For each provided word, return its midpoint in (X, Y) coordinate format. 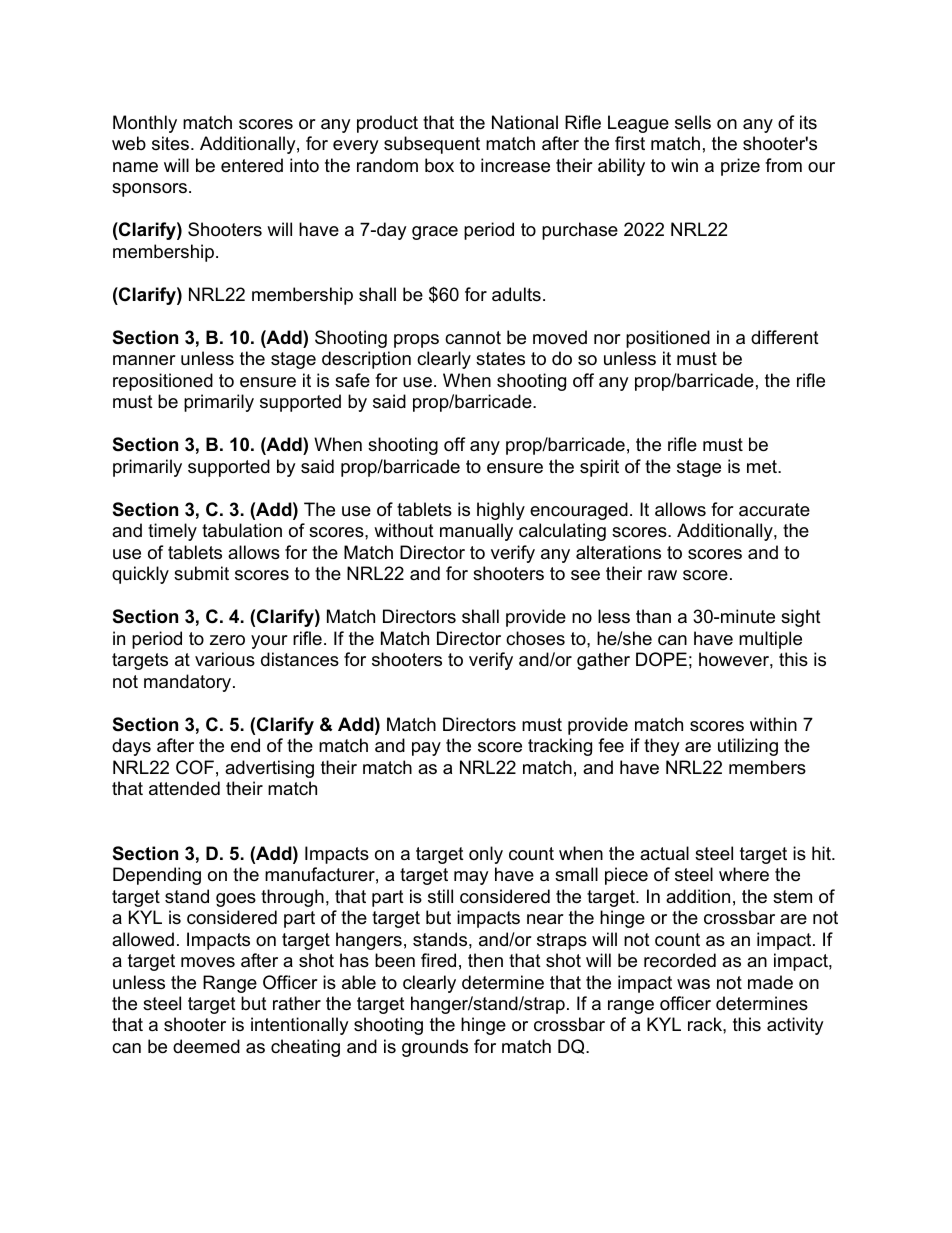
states (500, 359)
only (486, 855)
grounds (435, 1048)
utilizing (748, 747)
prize (740, 167)
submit (201, 573)
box (439, 165)
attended (184, 788)
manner (144, 360)
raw (662, 575)
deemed (206, 1046)
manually (476, 532)
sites (172, 143)
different (785, 337)
